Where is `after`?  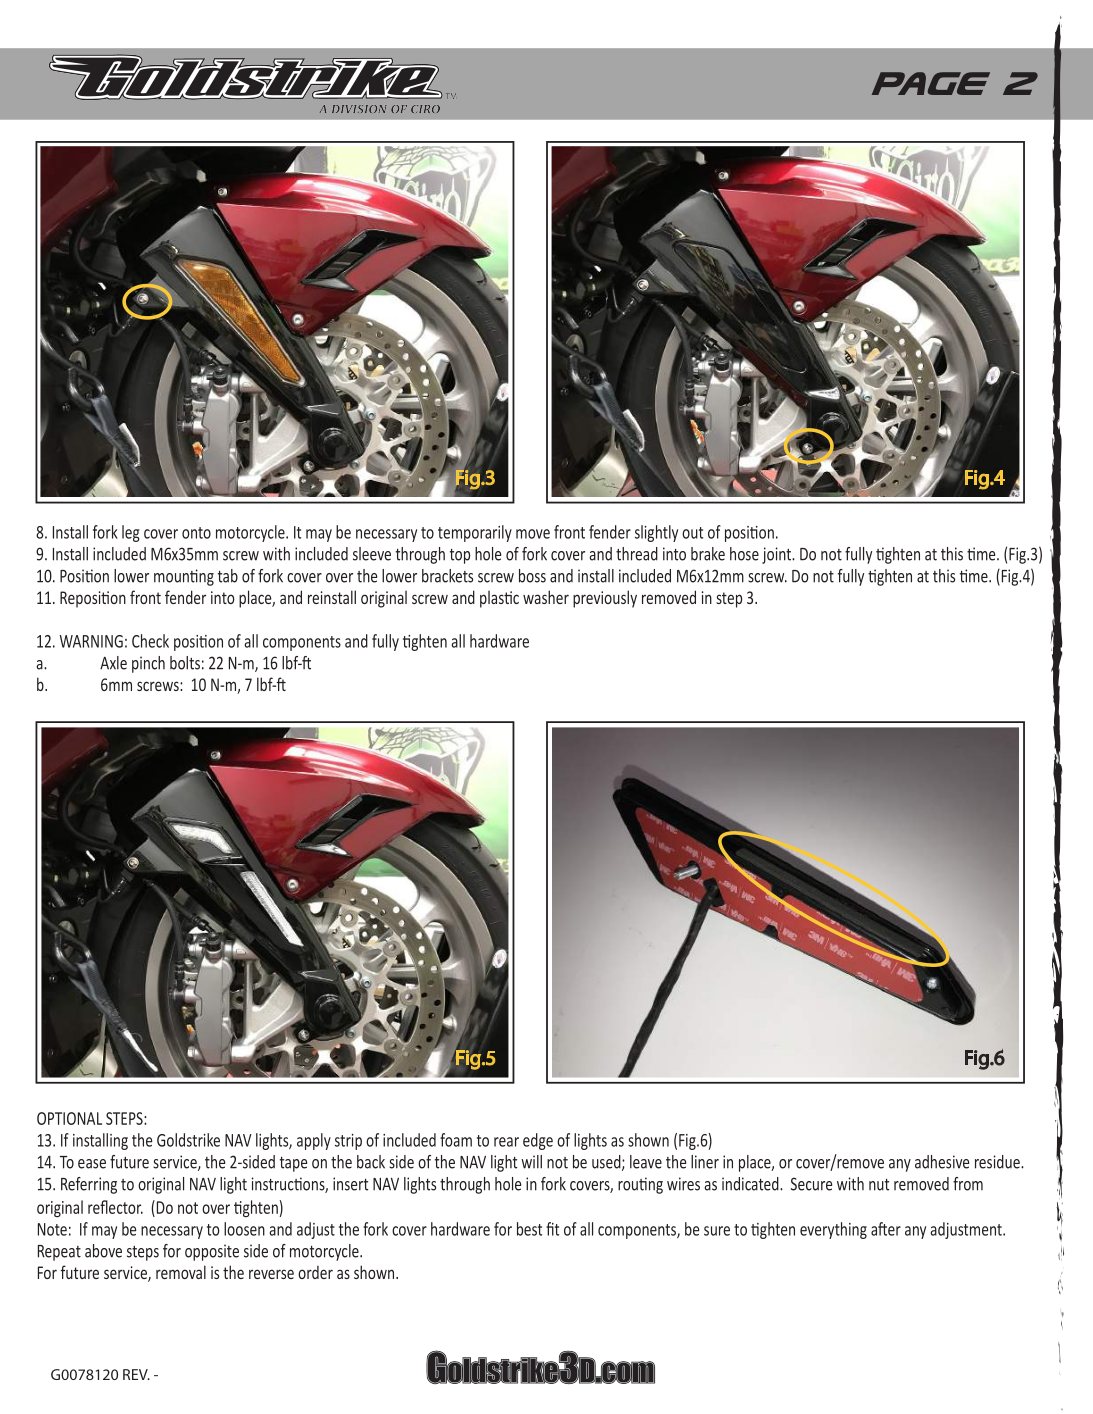 after is located at coordinates (886, 1229).
